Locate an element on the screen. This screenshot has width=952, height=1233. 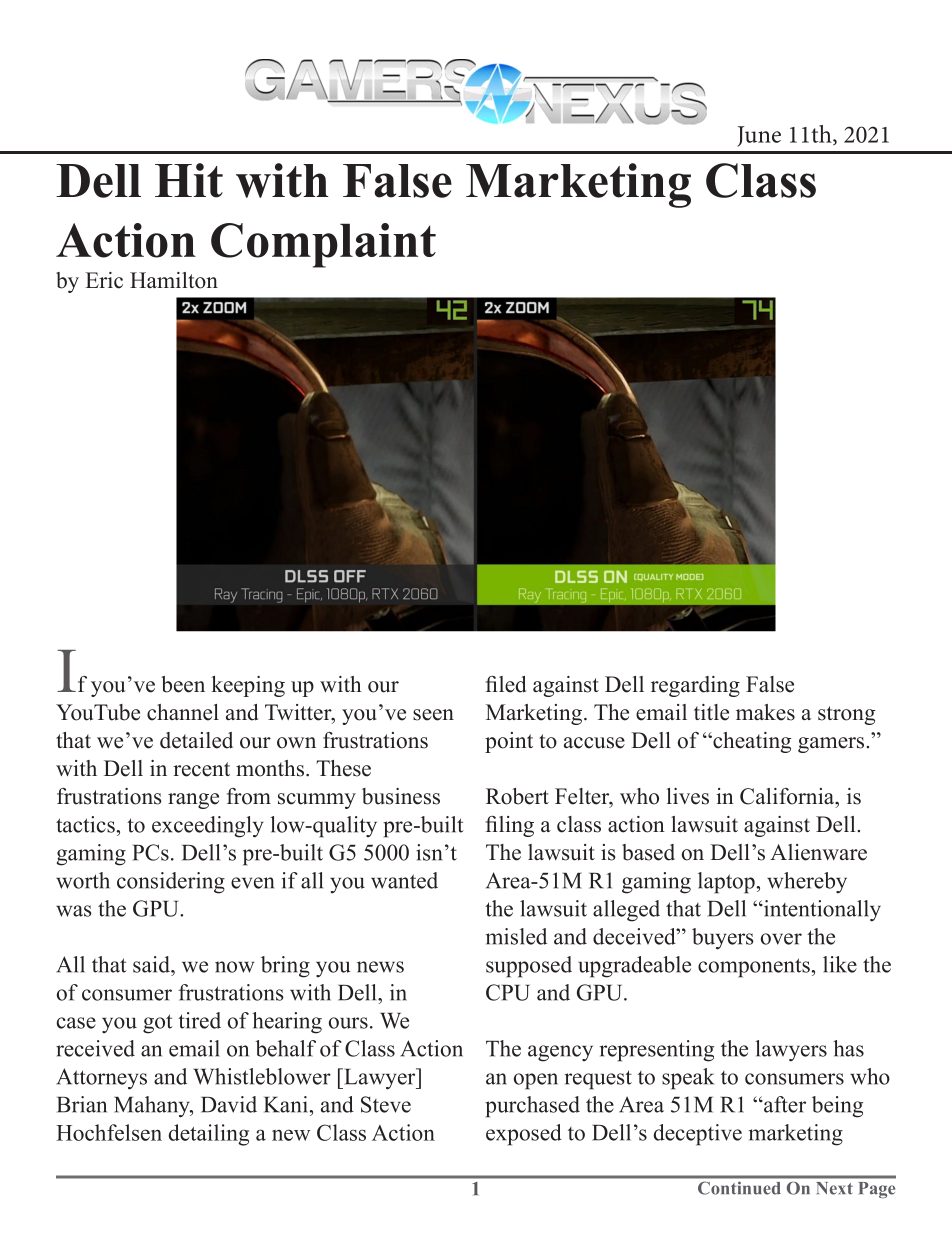
detailing is located at coordinates (209, 1135).
